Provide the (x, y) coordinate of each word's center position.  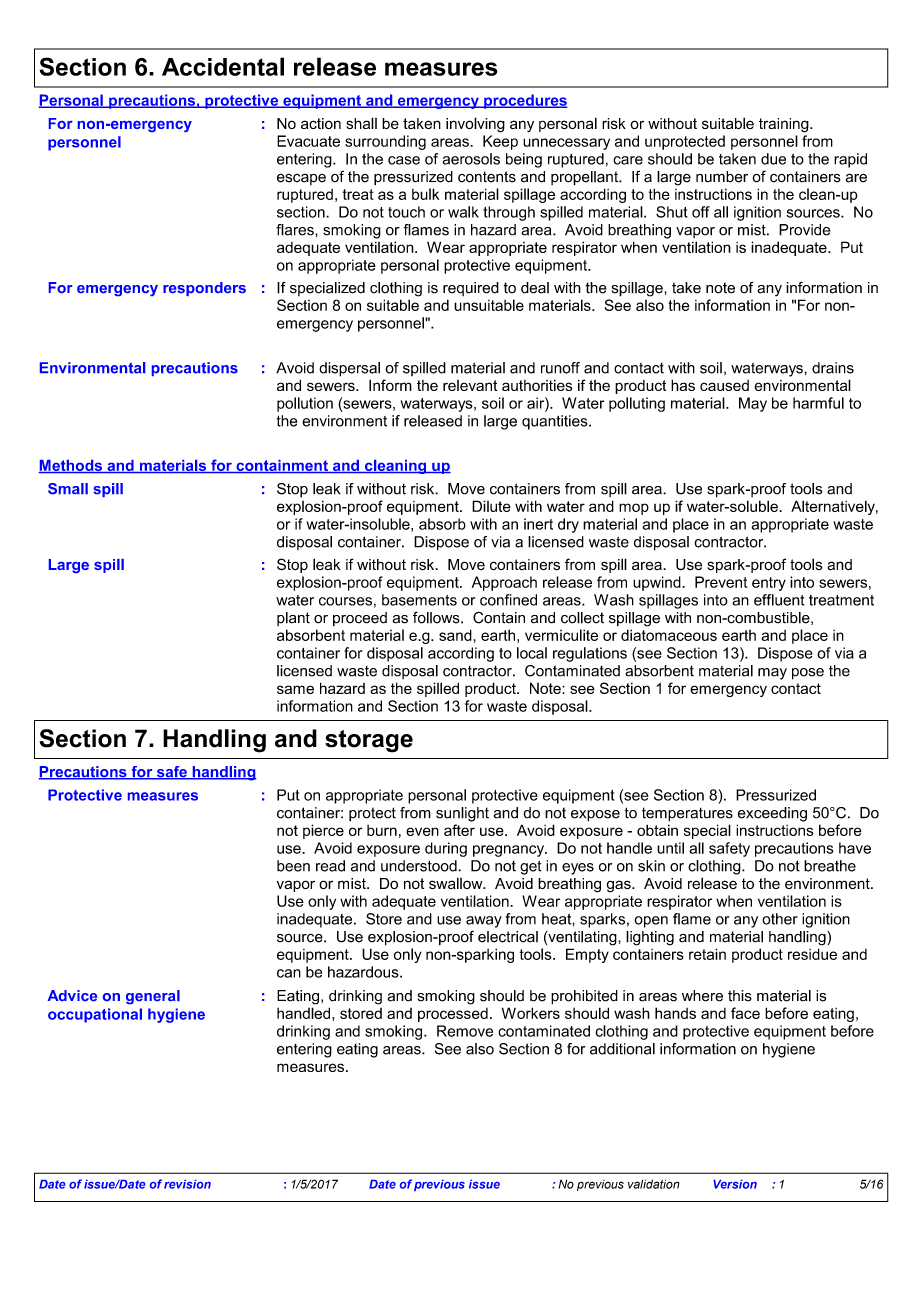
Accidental (223, 66)
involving (475, 125)
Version (735, 1184)
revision (187, 1184)
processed (453, 1015)
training (785, 125)
